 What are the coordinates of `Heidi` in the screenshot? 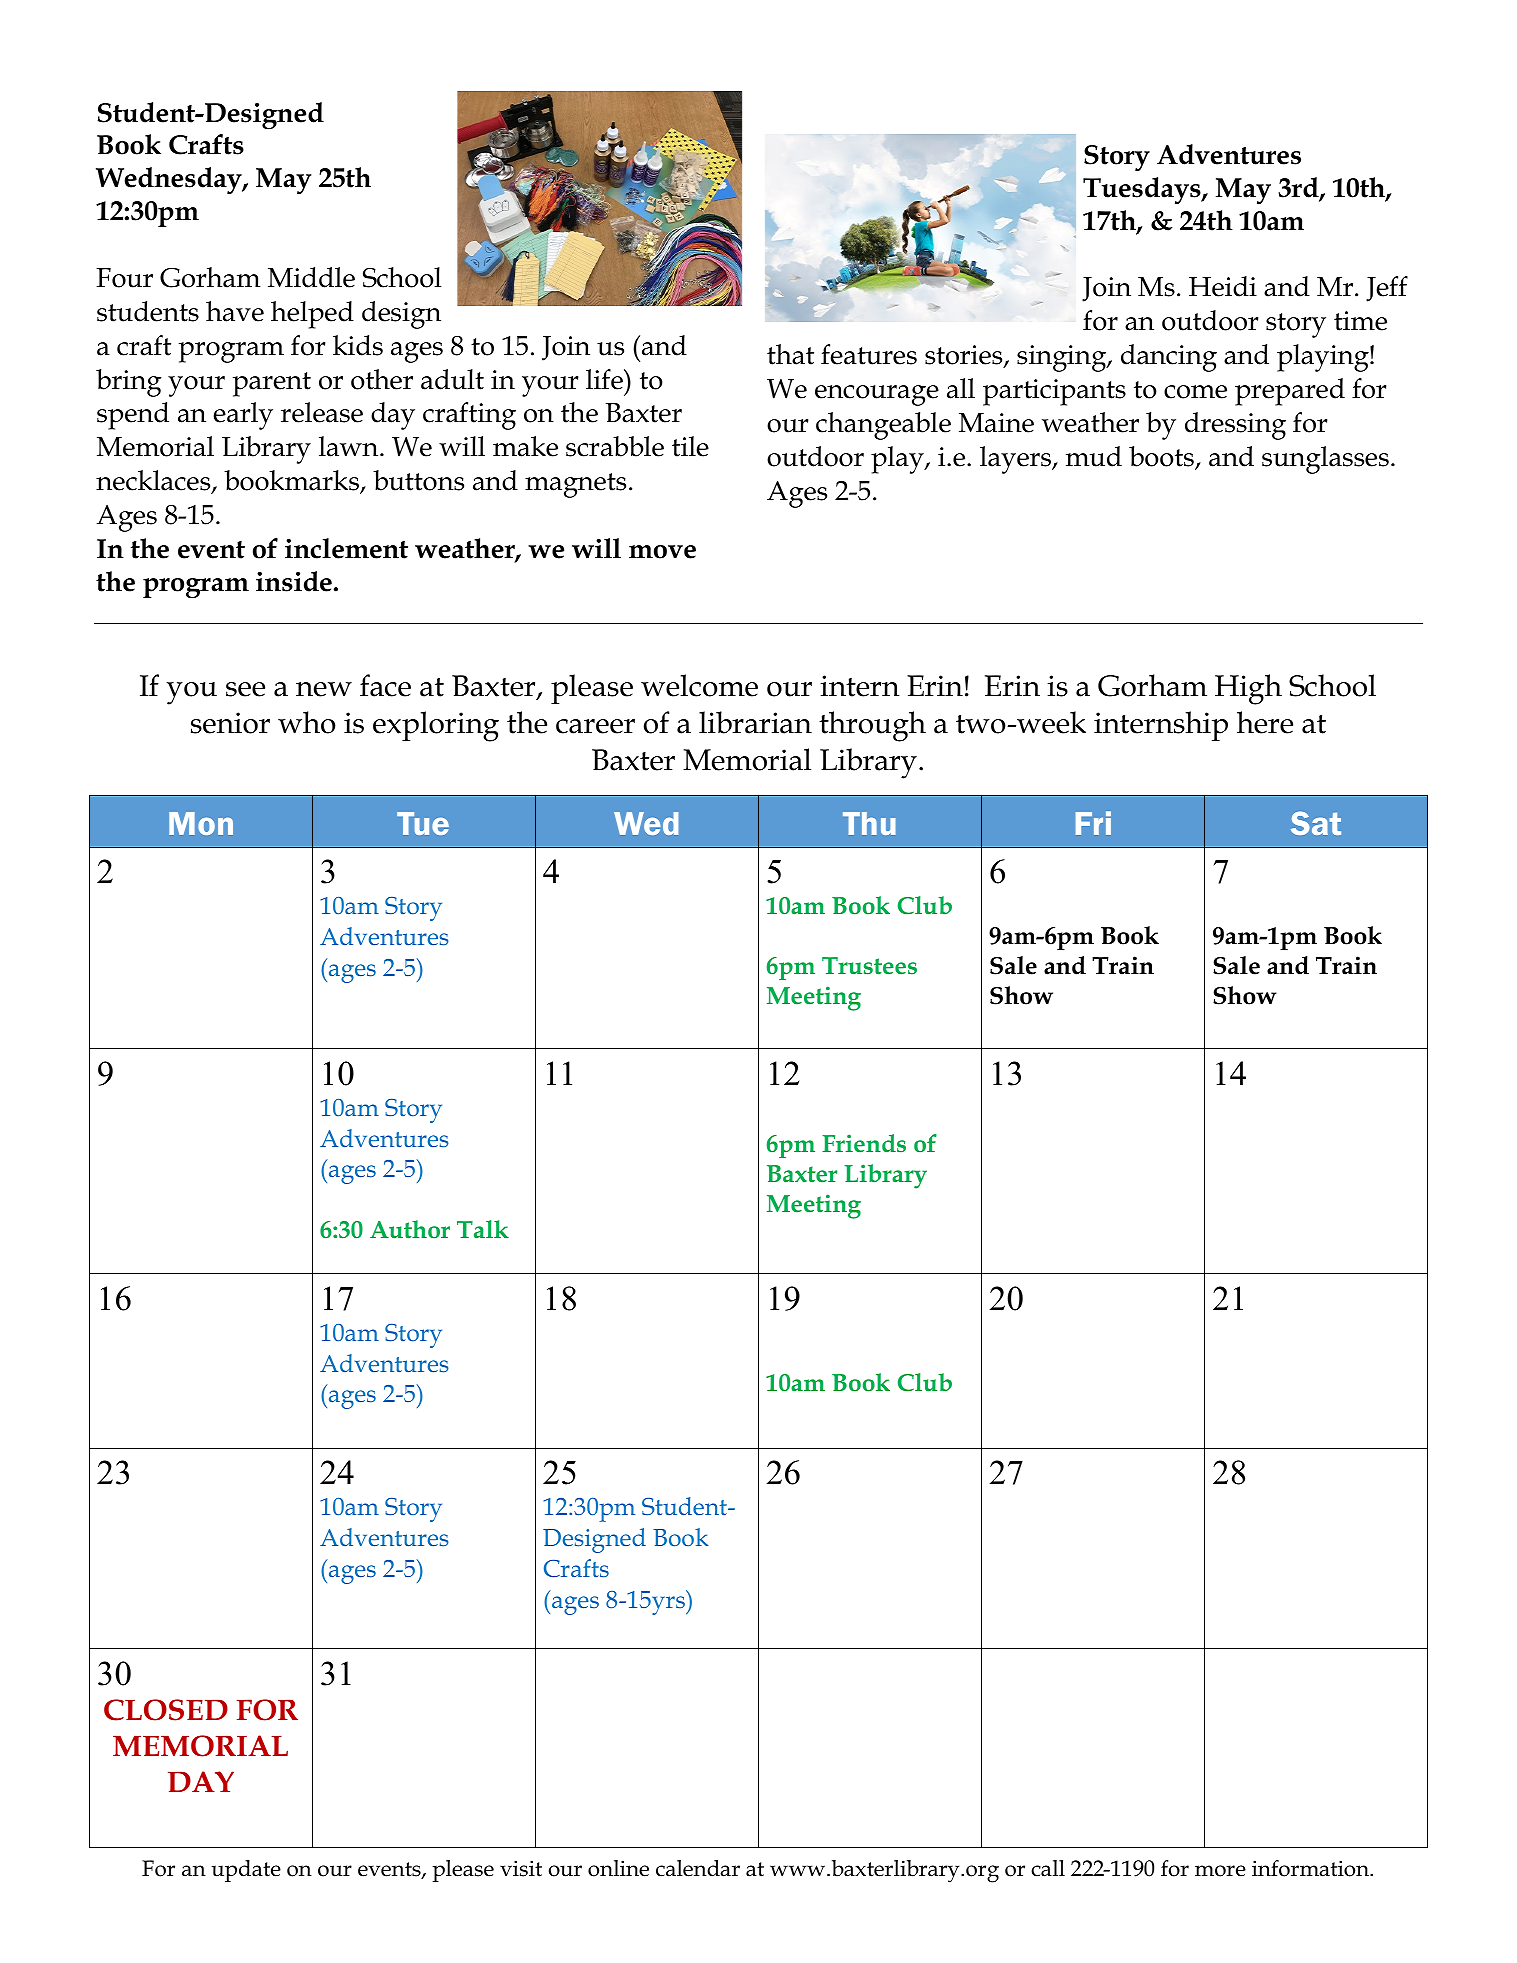 It's located at (1223, 286).
